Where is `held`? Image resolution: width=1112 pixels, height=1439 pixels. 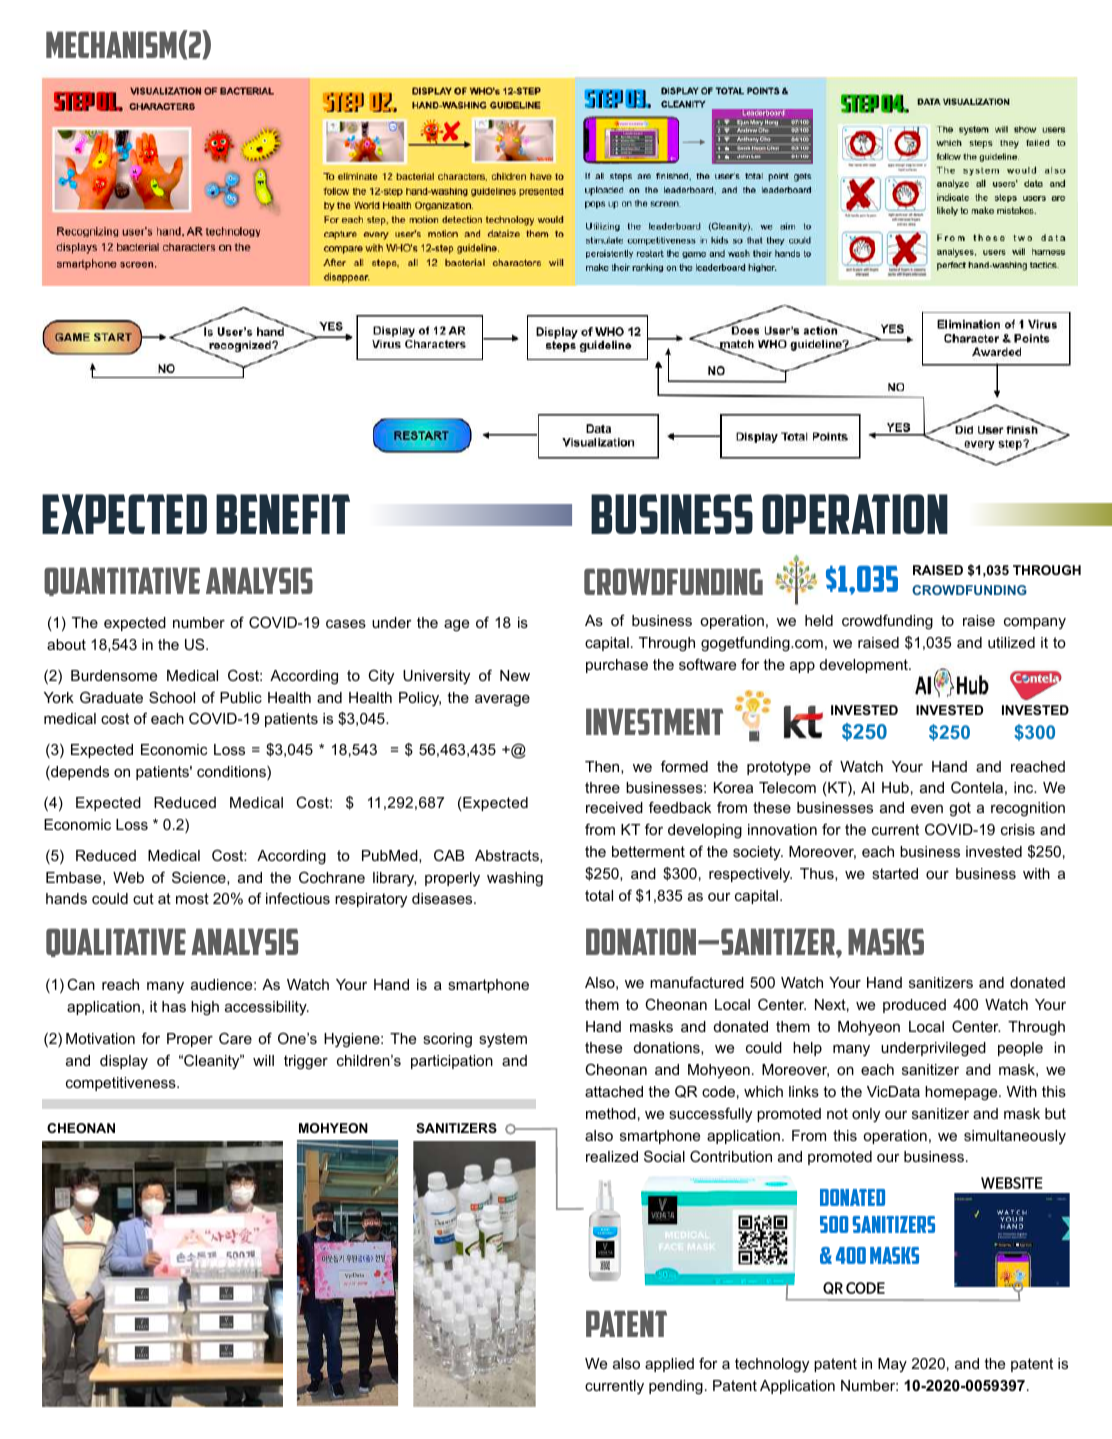 held is located at coordinates (819, 620).
